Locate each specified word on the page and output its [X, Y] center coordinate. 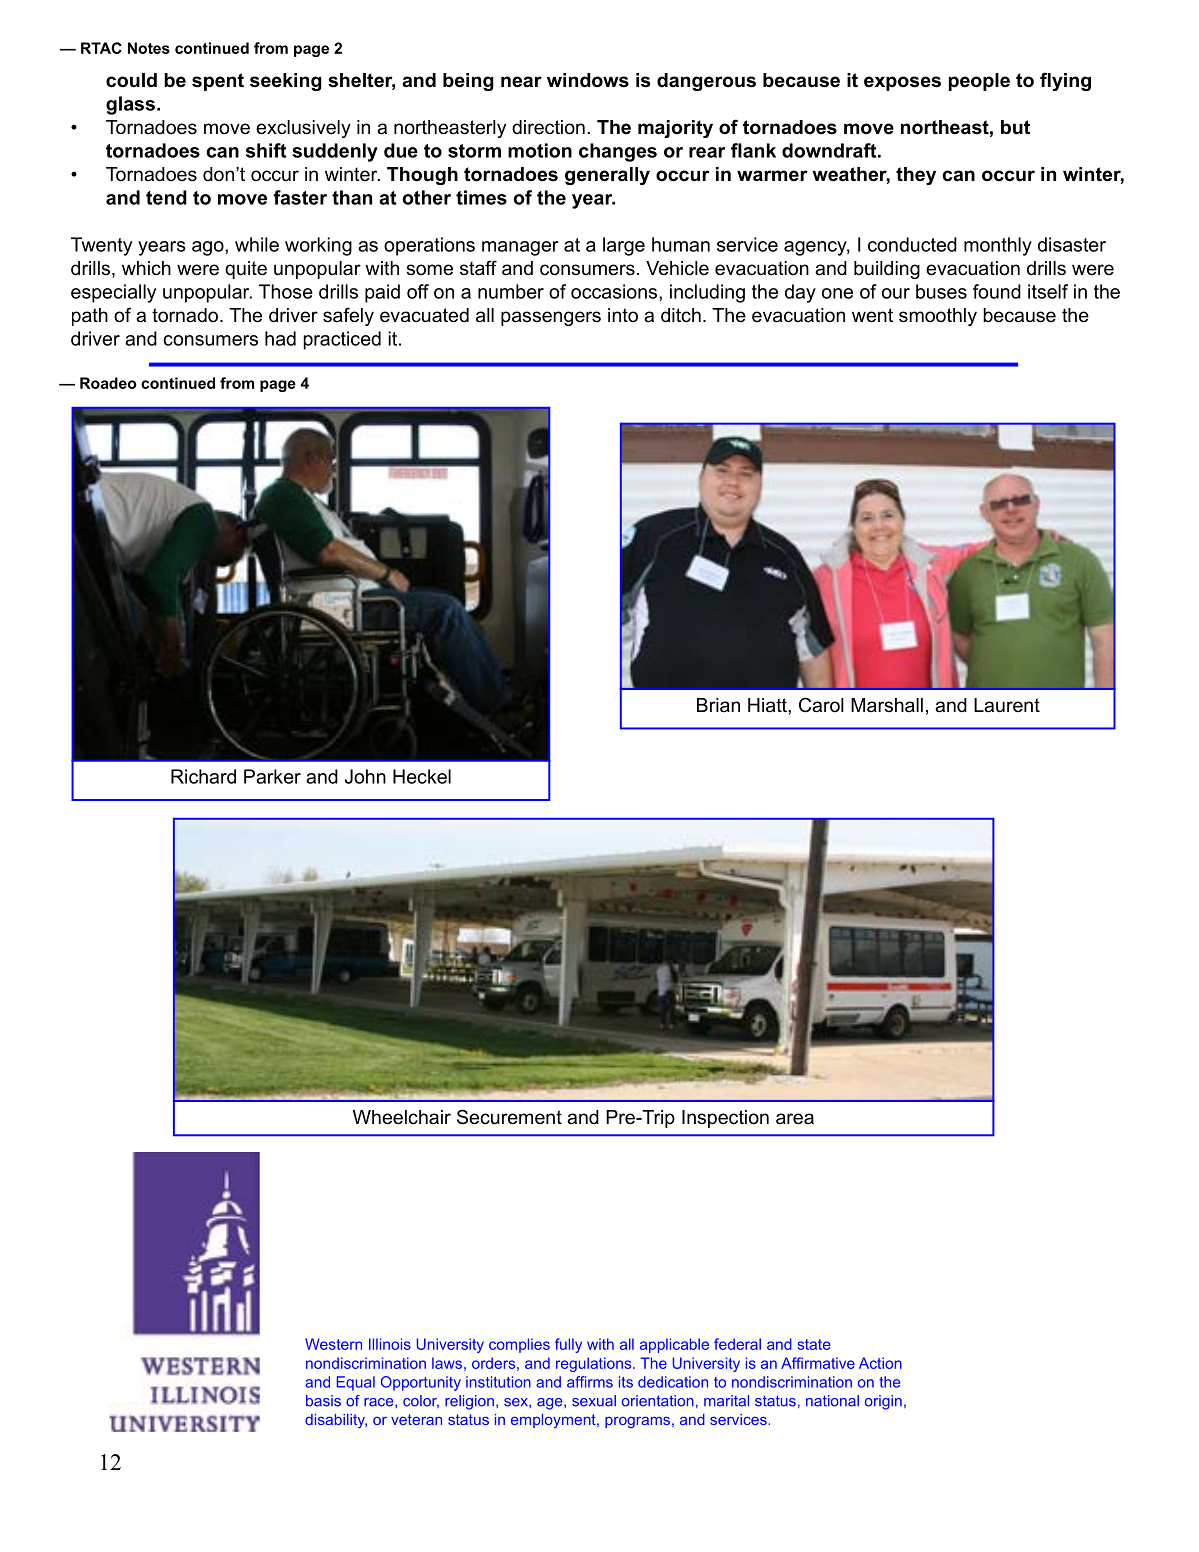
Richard [203, 776]
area [795, 1119]
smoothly [938, 317]
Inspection [725, 1119]
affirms [590, 1382]
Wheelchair [402, 1117]
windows [588, 80]
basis [323, 1401]
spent [218, 82]
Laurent [1007, 705]
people [979, 82]
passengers [551, 318]
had [280, 338]
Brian [718, 705]
